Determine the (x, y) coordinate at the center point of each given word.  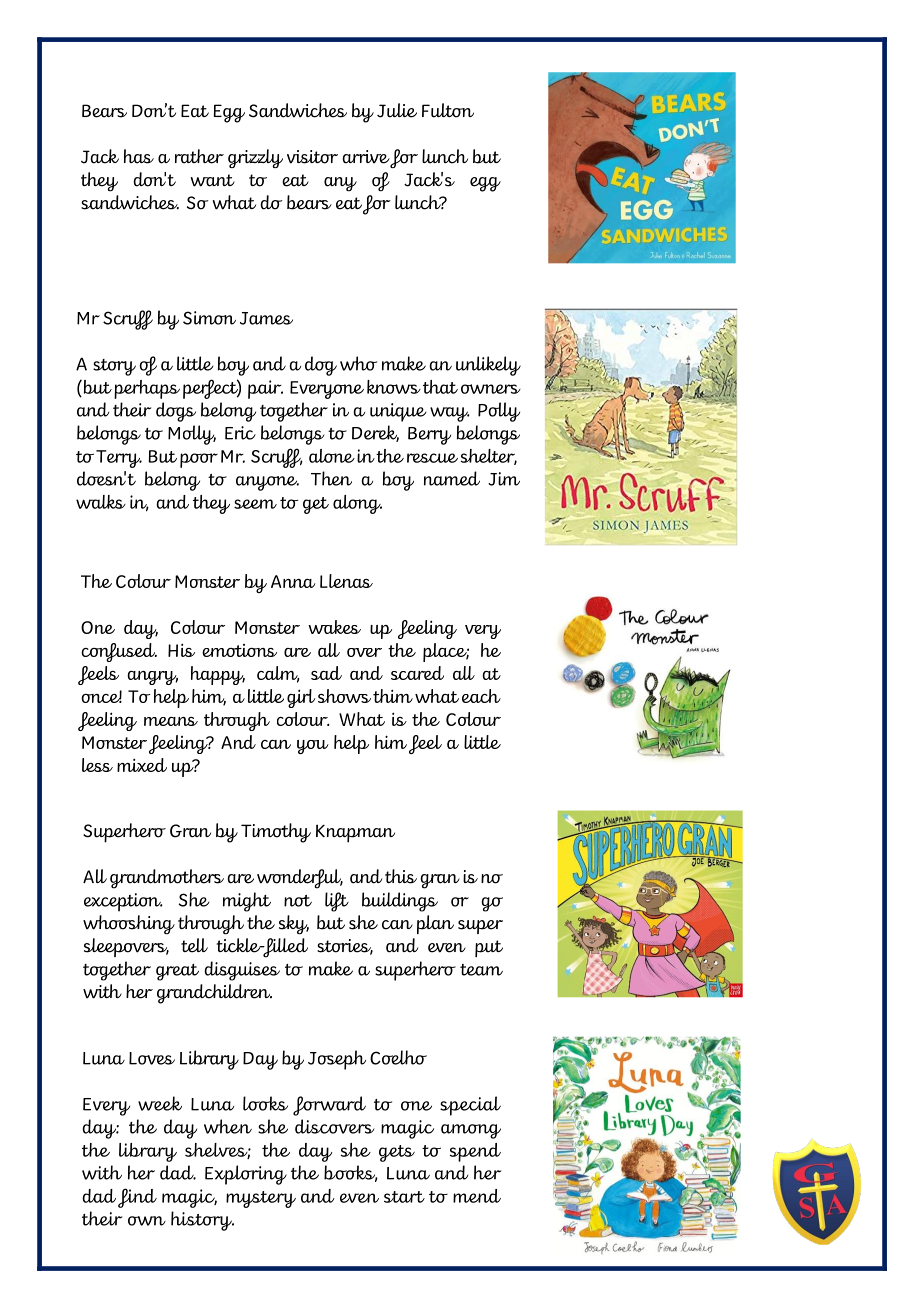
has (139, 156)
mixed (142, 765)
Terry (119, 459)
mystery (261, 1199)
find (137, 1198)
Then (331, 478)
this (401, 876)
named (452, 478)
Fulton (448, 110)
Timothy (276, 833)
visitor (312, 157)
